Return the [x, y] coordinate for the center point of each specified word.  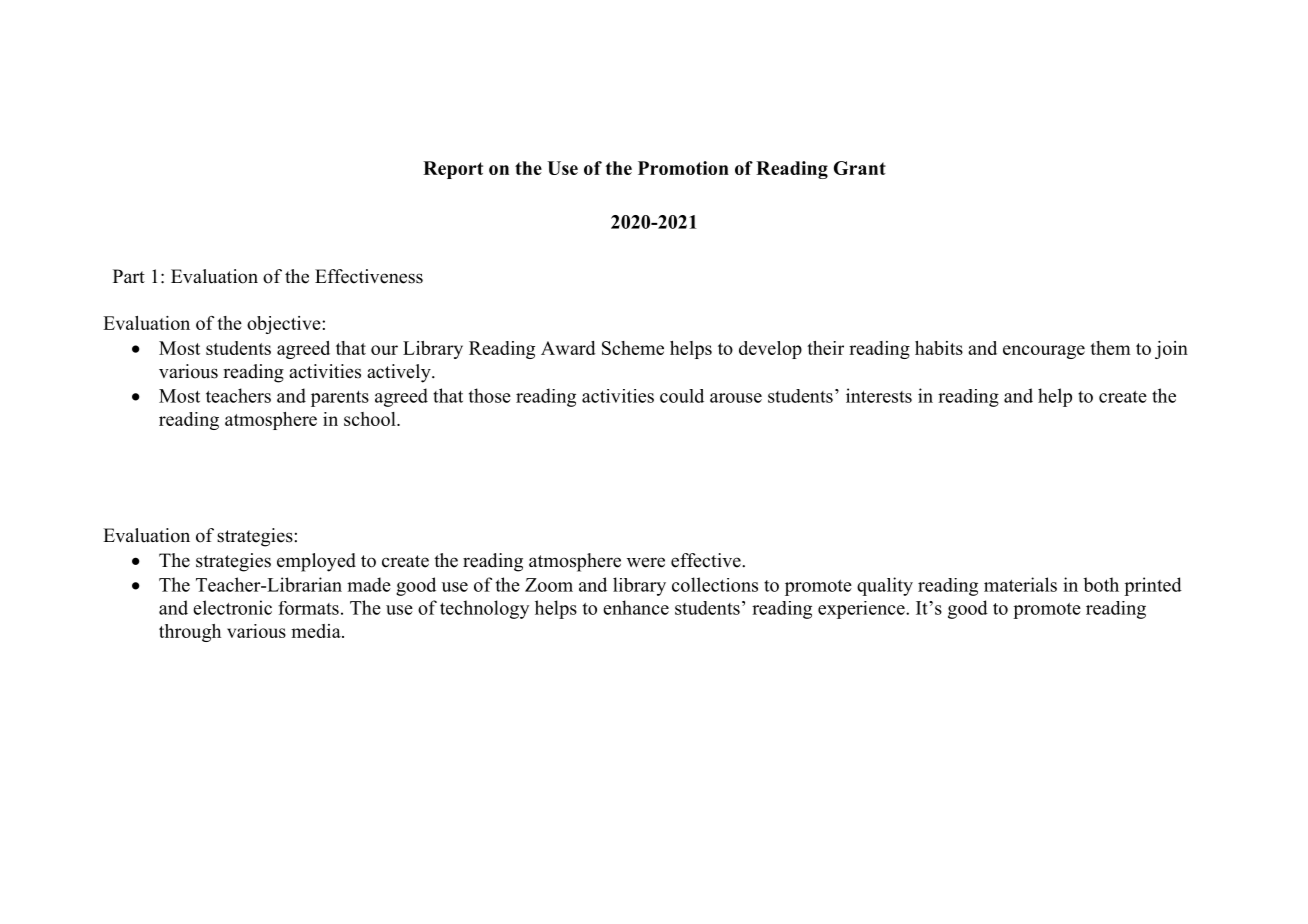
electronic [232, 607]
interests [879, 395]
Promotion [683, 168]
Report [453, 170]
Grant [860, 168]
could [682, 396]
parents [340, 399]
